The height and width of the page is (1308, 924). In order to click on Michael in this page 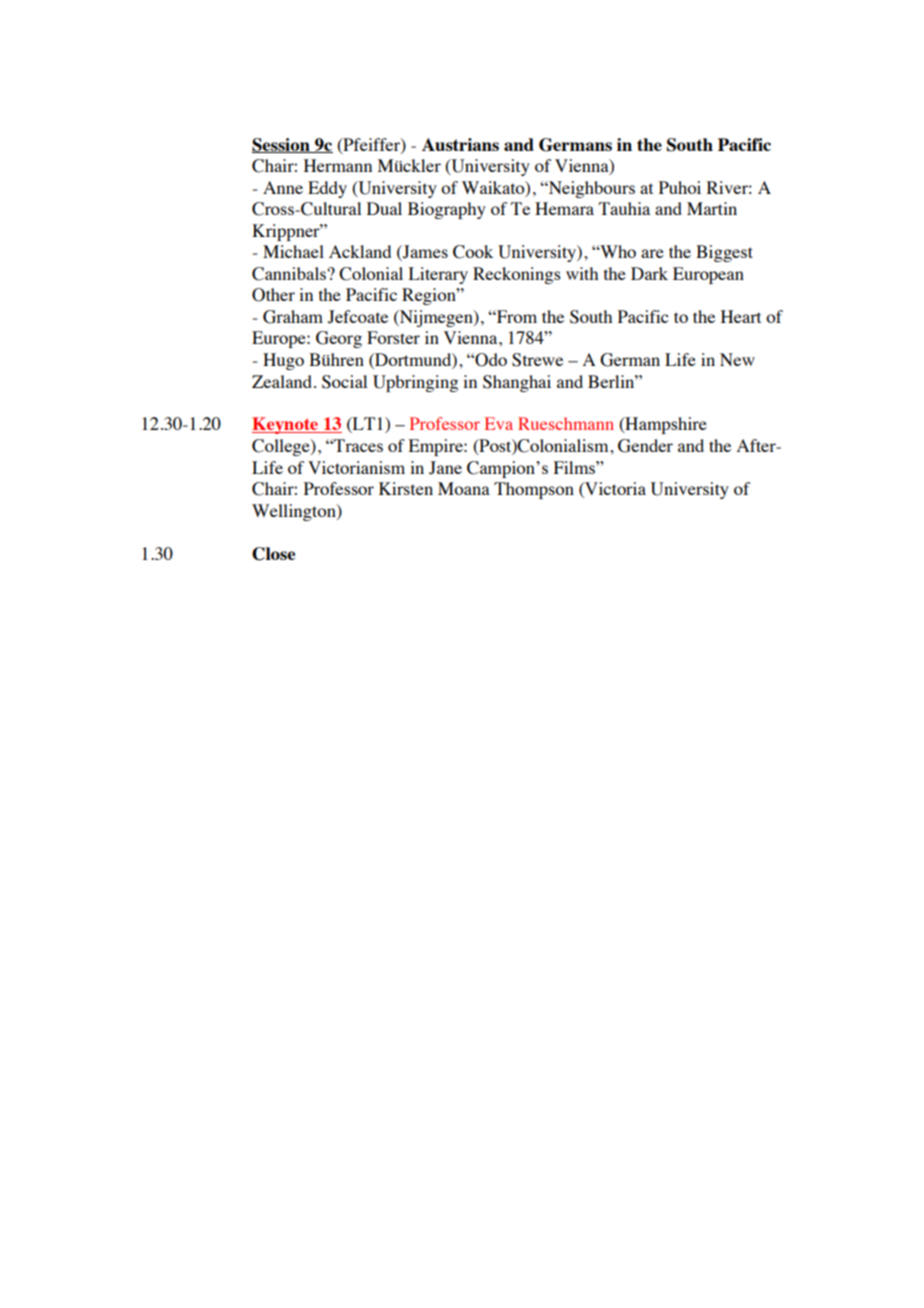, I will do `click(293, 251)`.
